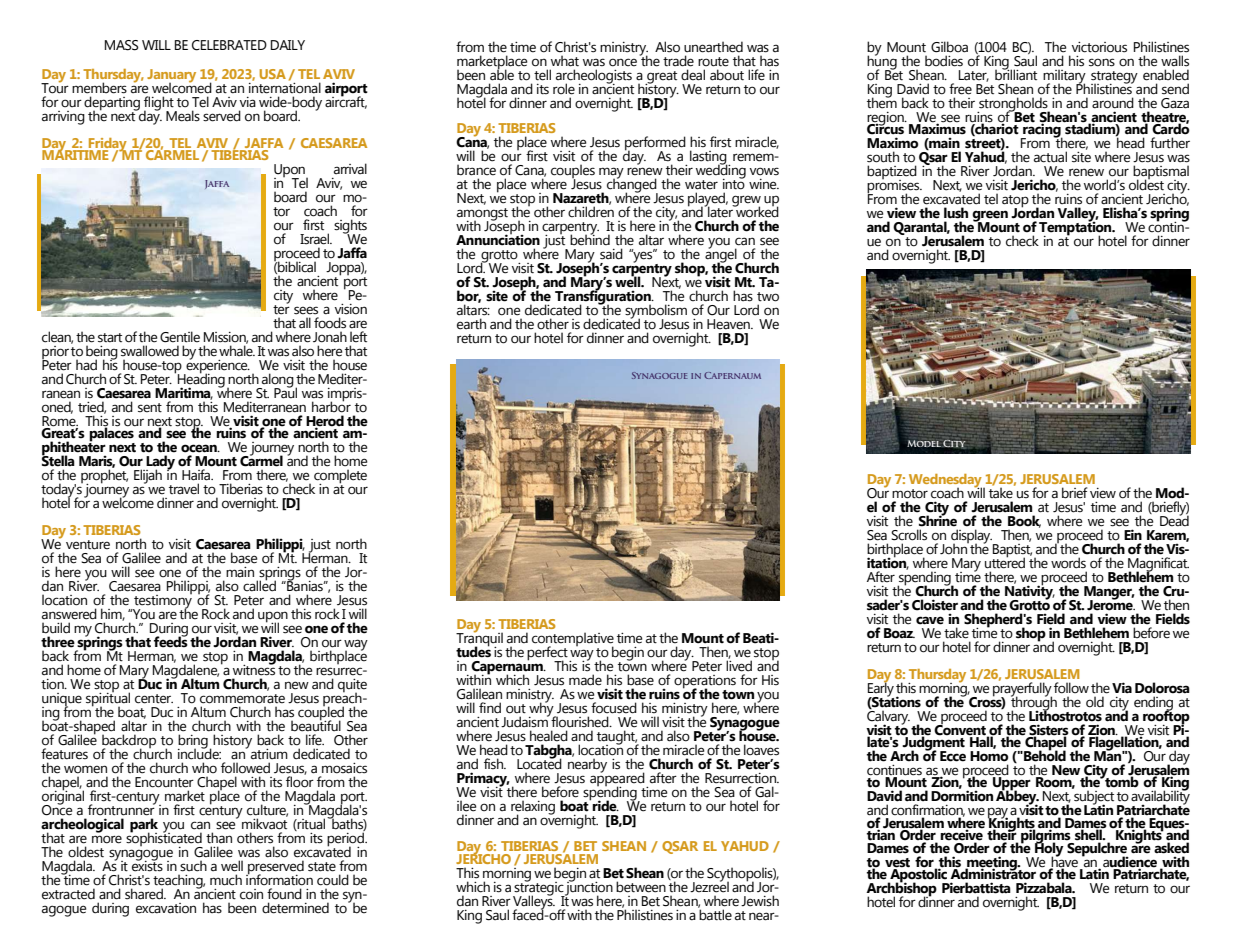 The image size is (1233, 952). What do you see at coordinates (910, 494) in the document?
I see `motor` at bounding box center [910, 494].
